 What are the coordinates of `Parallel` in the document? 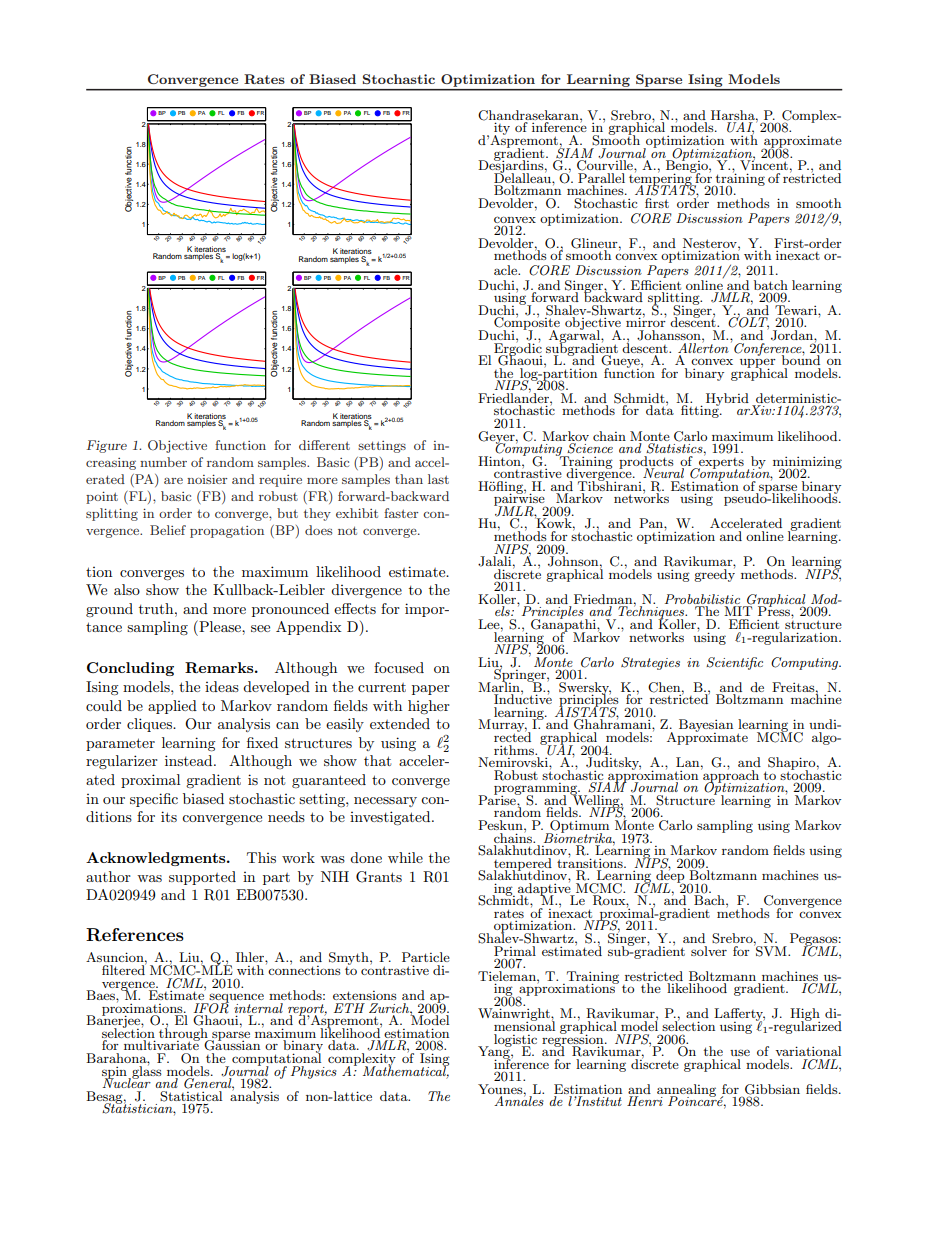 It's located at (601, 178).
